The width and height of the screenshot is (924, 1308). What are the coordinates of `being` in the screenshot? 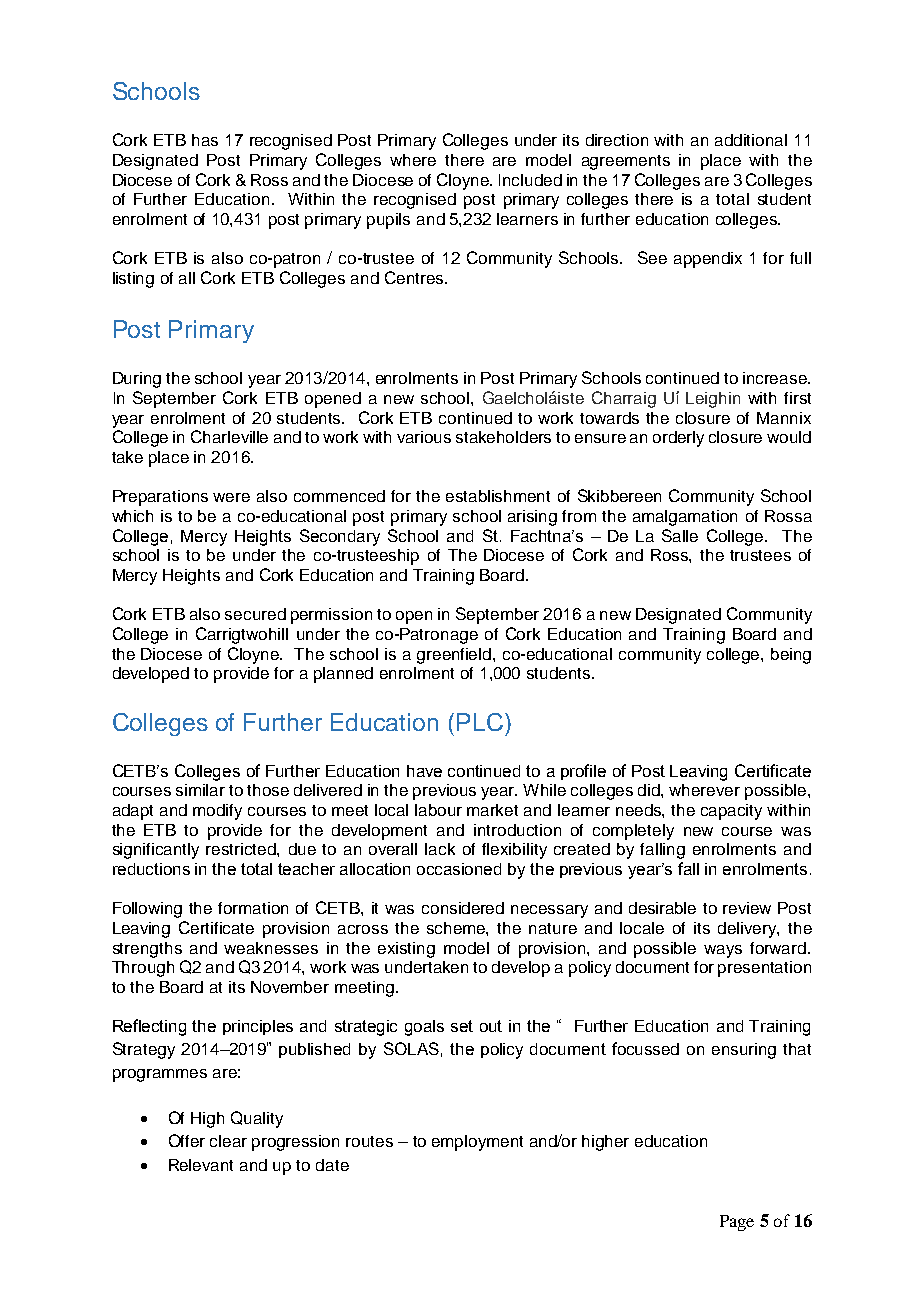 It's located at (791, 656).
